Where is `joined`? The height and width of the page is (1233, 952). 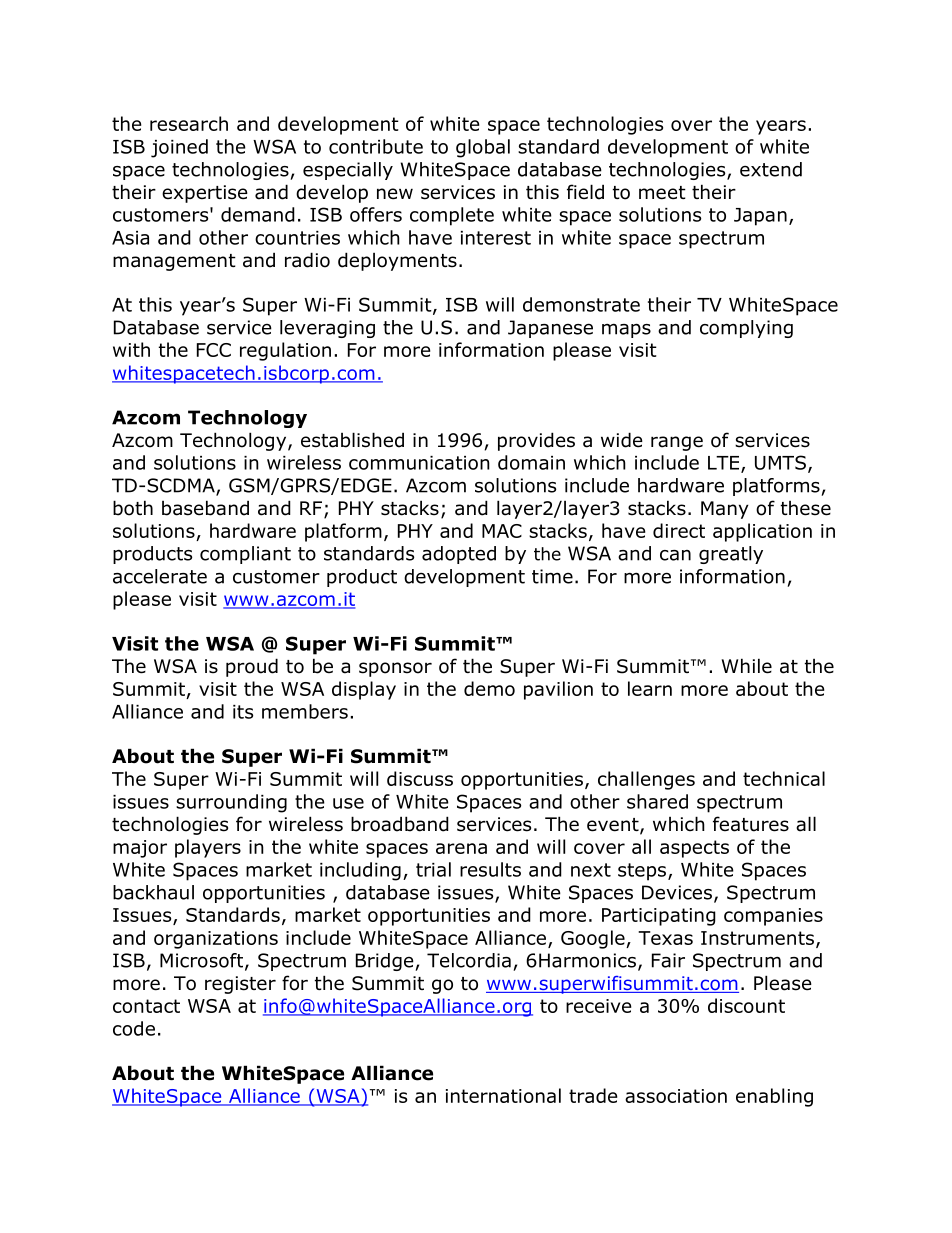
joined is located at coordinates (179, 148).
